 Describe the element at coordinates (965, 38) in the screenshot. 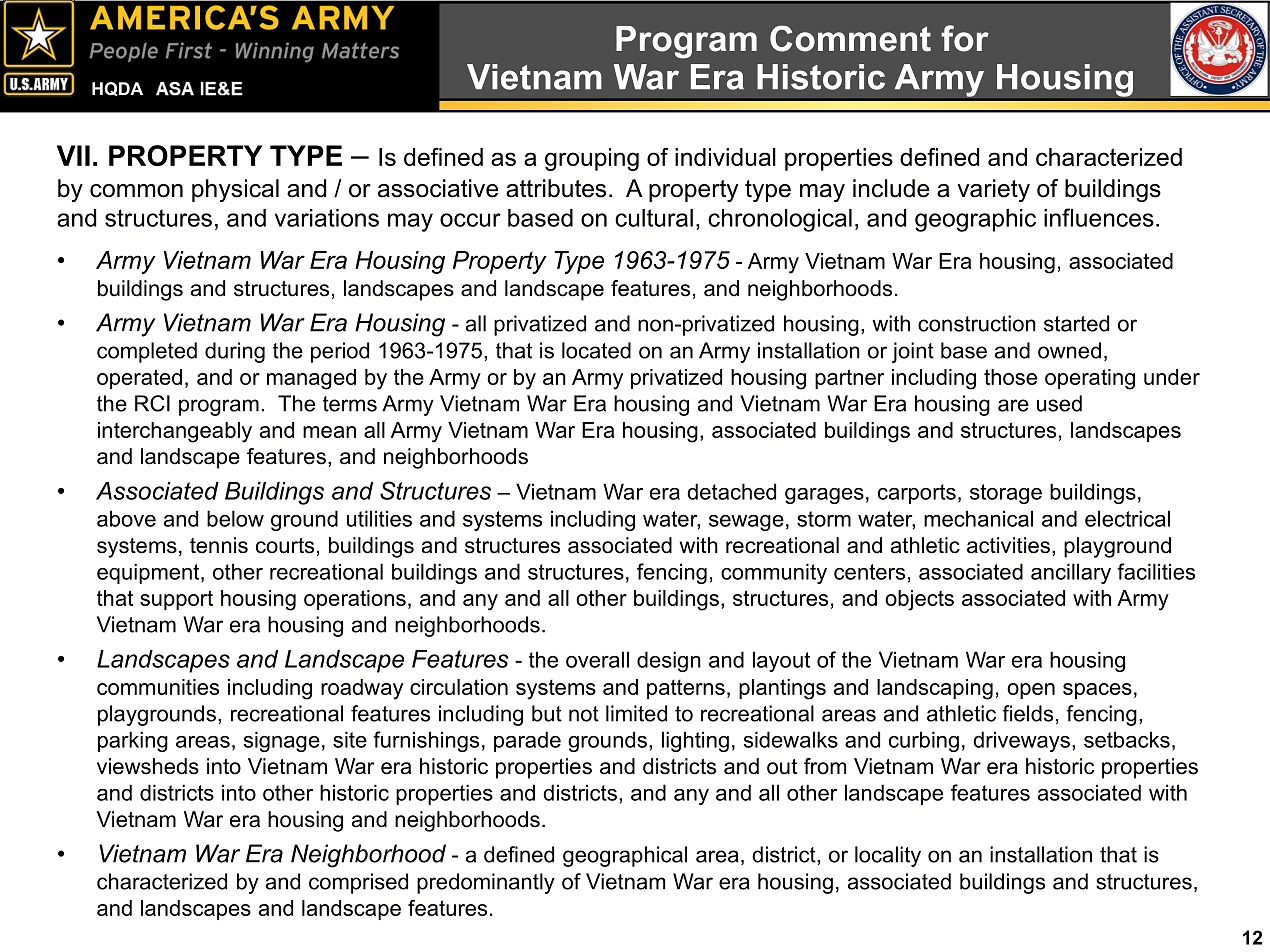

I see `for` at that location.
